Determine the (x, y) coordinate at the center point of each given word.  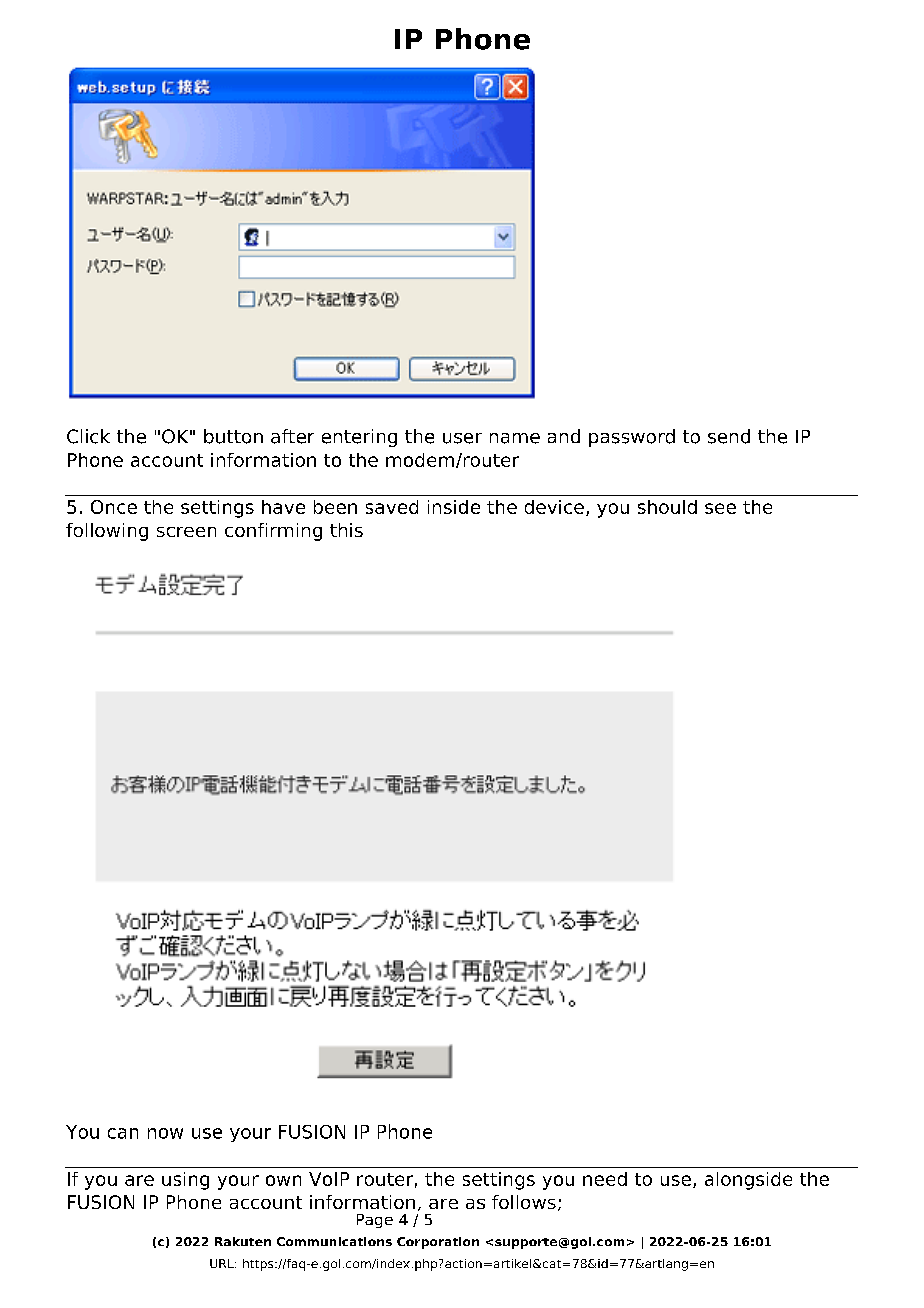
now (165, 1133)
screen (186, 532)
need (605, 1179)
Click (88, 436)
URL (223, 1263)
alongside (748, 1181)
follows (524, 1202)
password (632, 438)
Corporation (438, 1243)
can (123, 1133)
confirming (273, 532)
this (346, 530)
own (283, 1180)
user (462, 438)
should (667, 507)
